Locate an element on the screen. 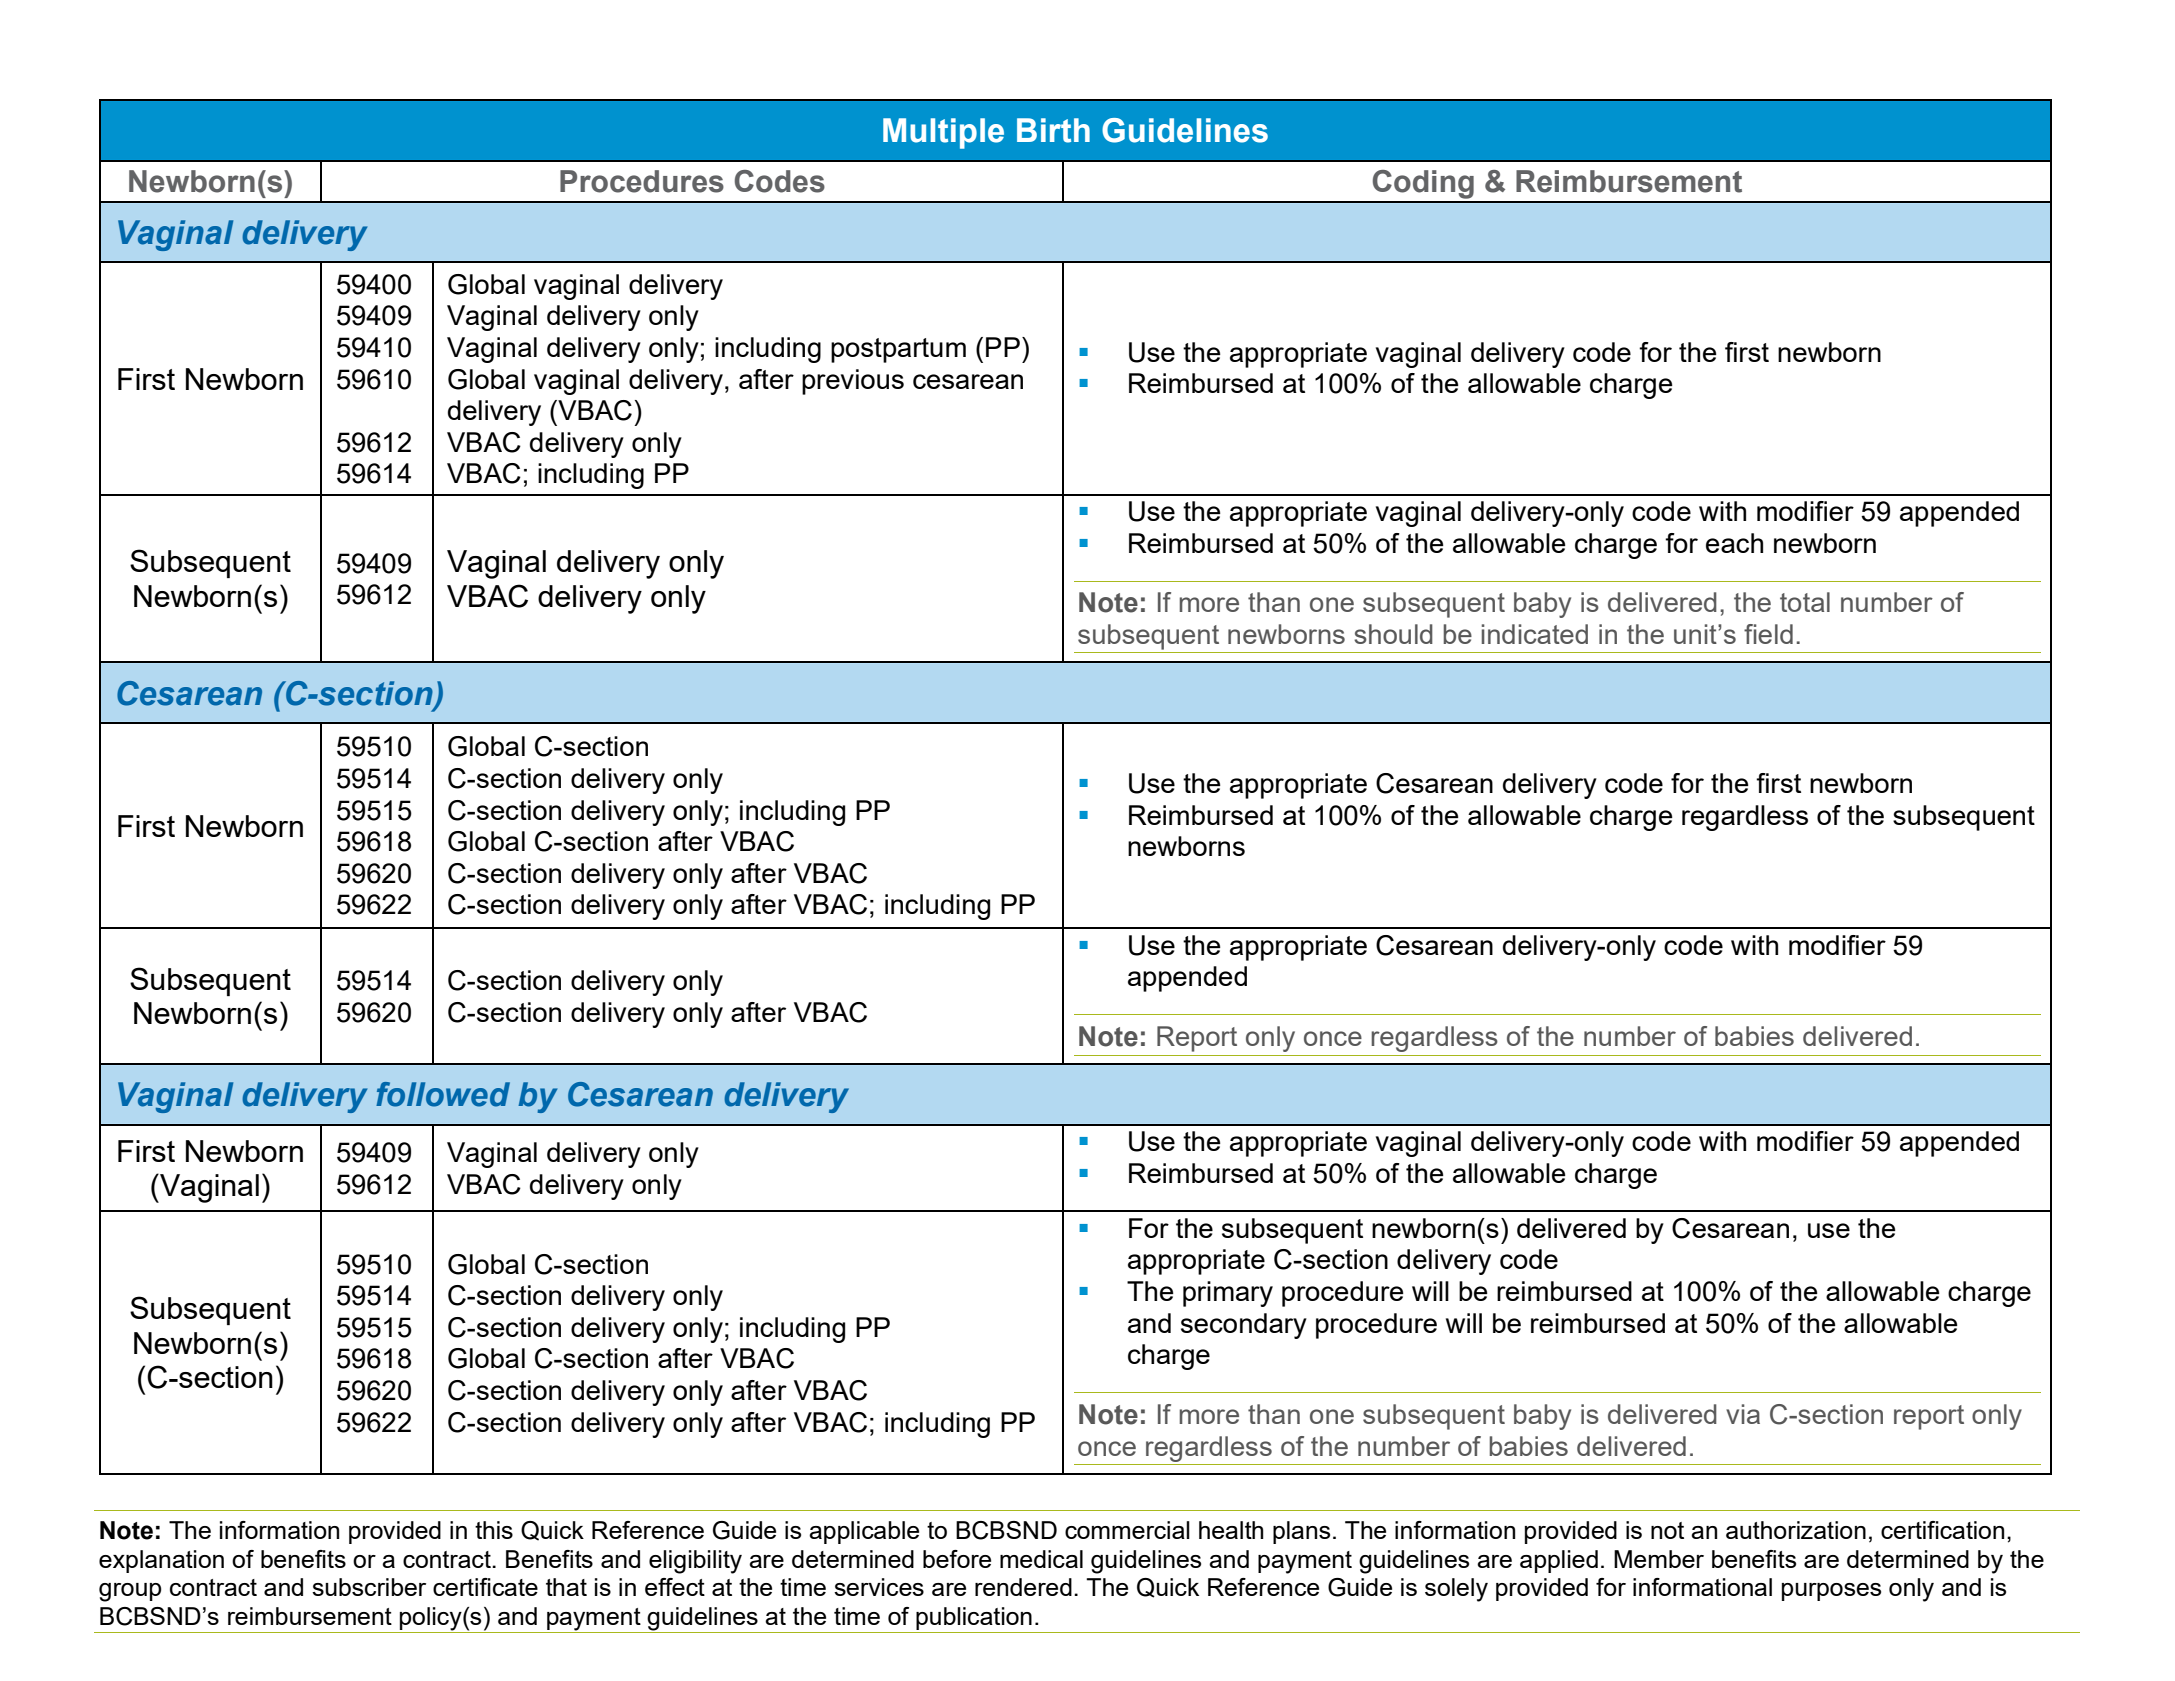  should is located at coordinates (1393, 634).
